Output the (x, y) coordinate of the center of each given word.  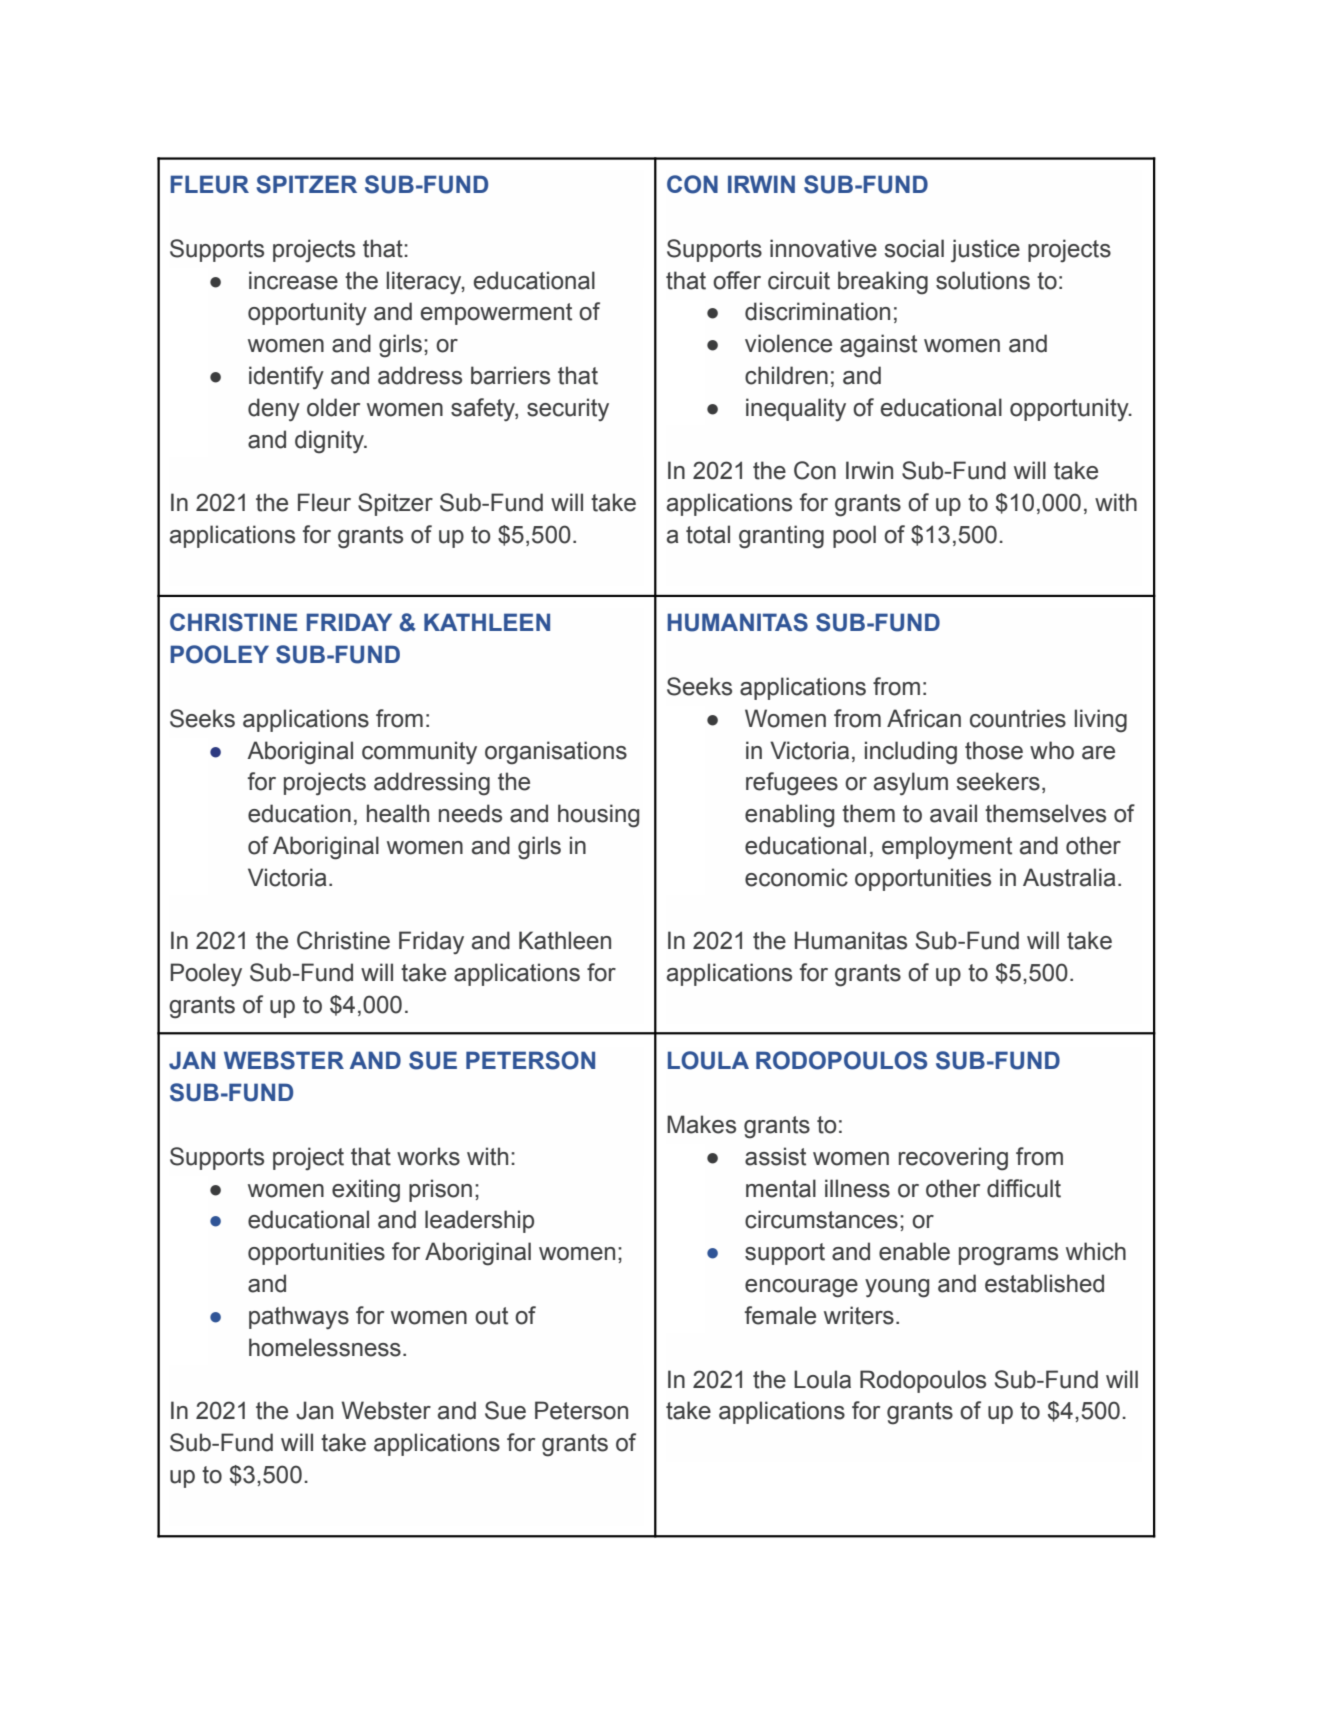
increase (293, 280)
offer (737, 280)
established (1044, 1283)
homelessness (325, 1347)
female (780, 1315)
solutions (983, 280)
